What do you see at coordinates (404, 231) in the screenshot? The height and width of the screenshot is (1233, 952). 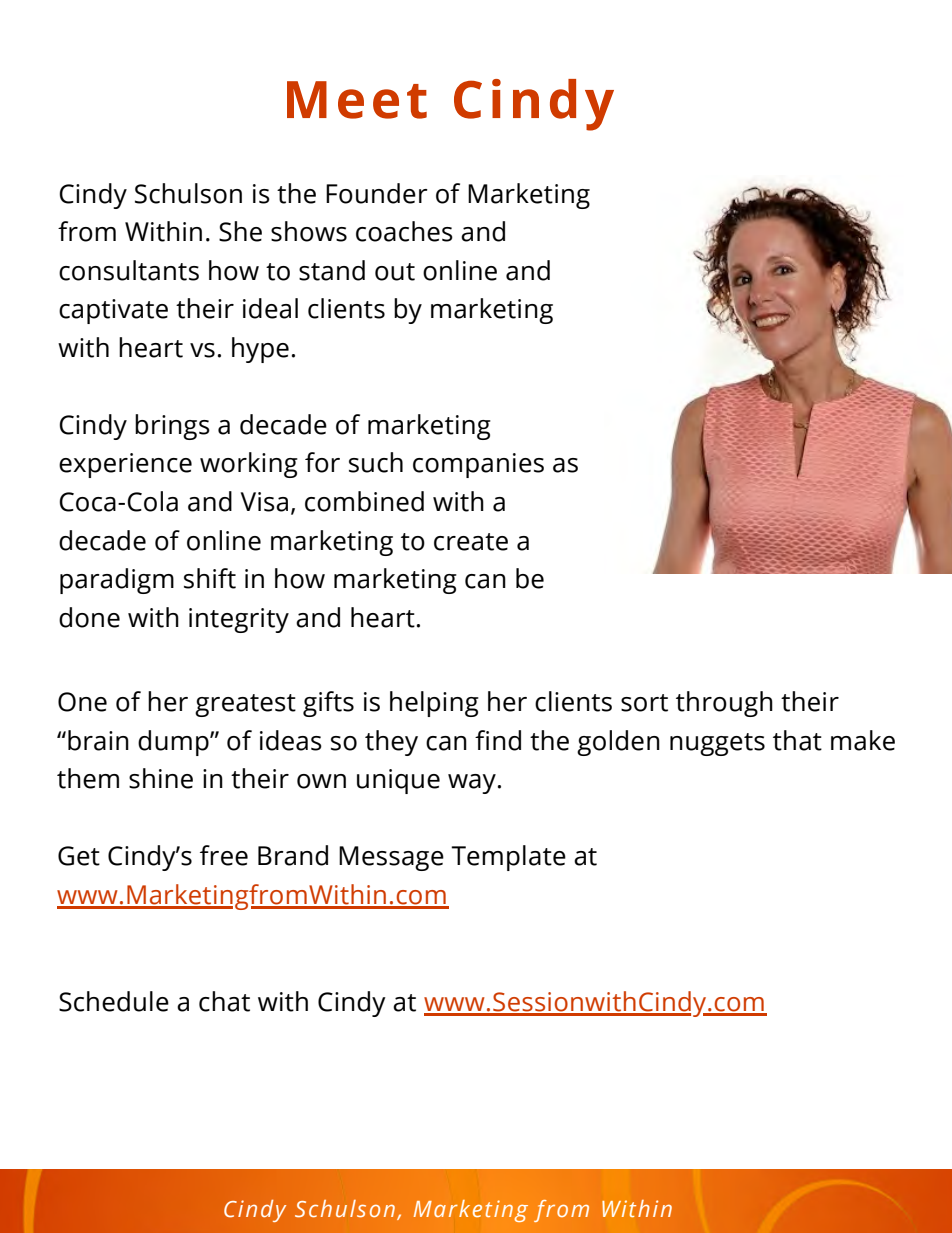 I see `coaches` at bounding box center [404, 231].
